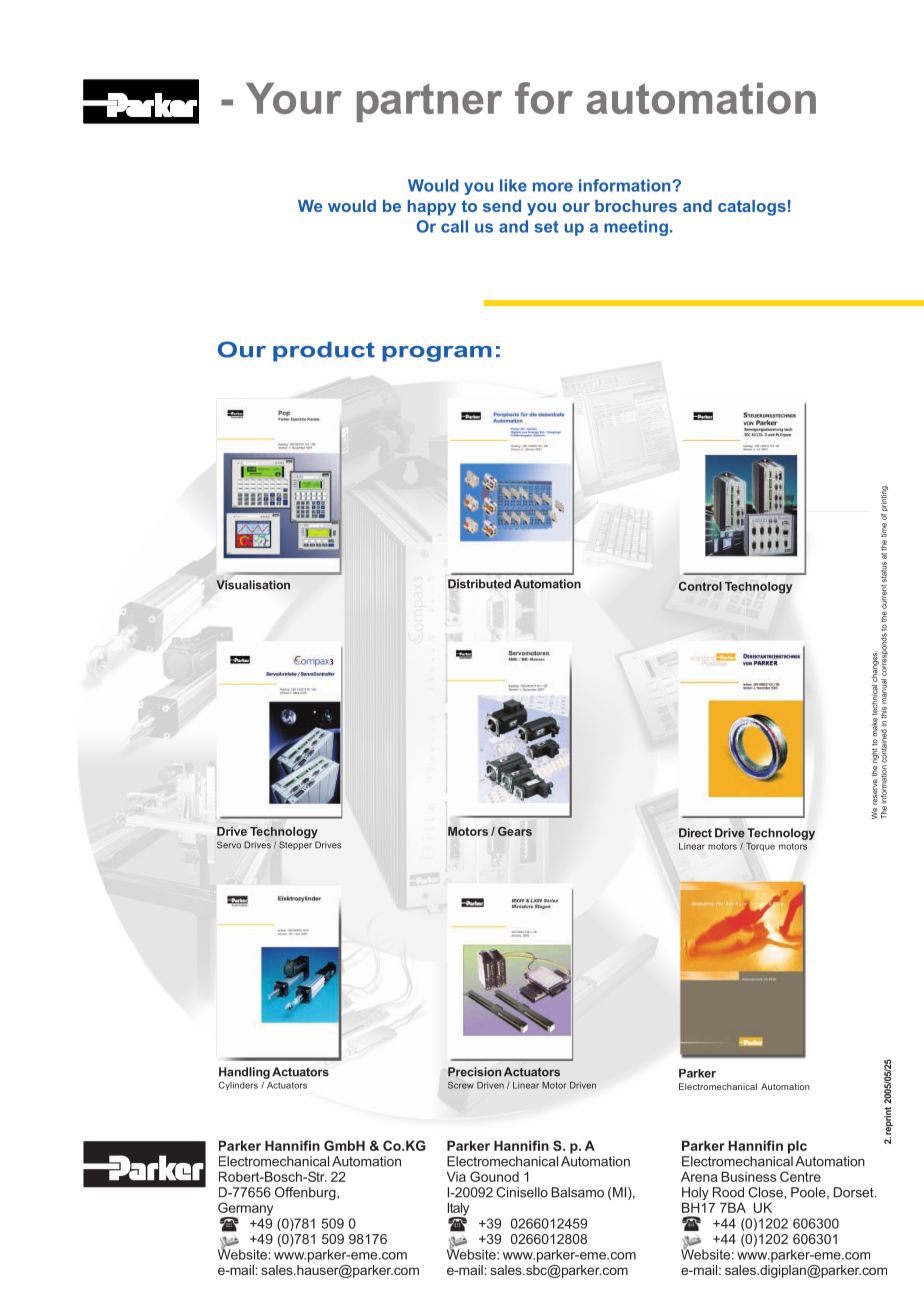 Image resolution: width=924 pixels, height=1308 pixels. I want to click on catalogs, so click(752, 208).
